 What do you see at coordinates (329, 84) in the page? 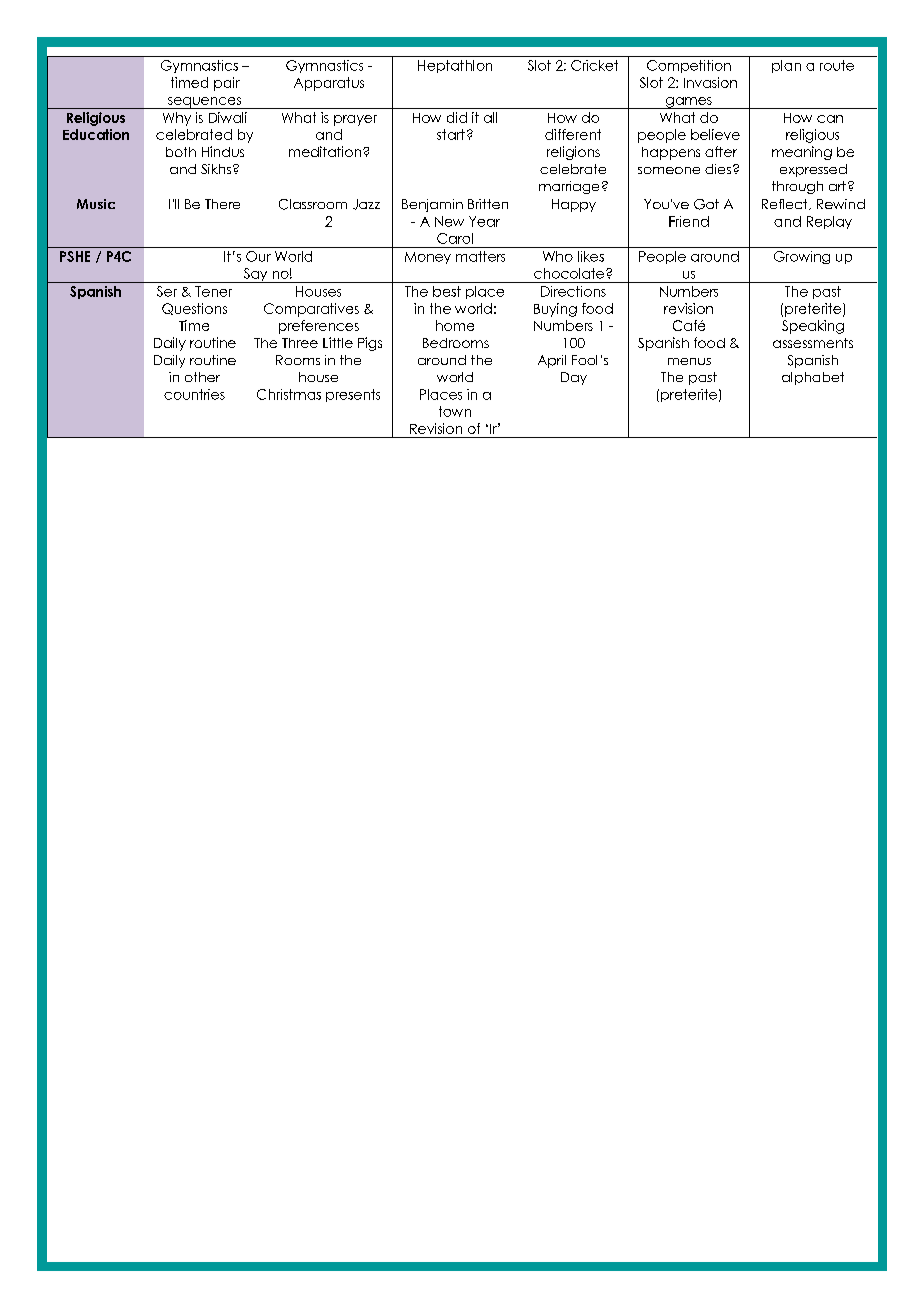
I see `Apparatus` at bounding box center [329, 84].
